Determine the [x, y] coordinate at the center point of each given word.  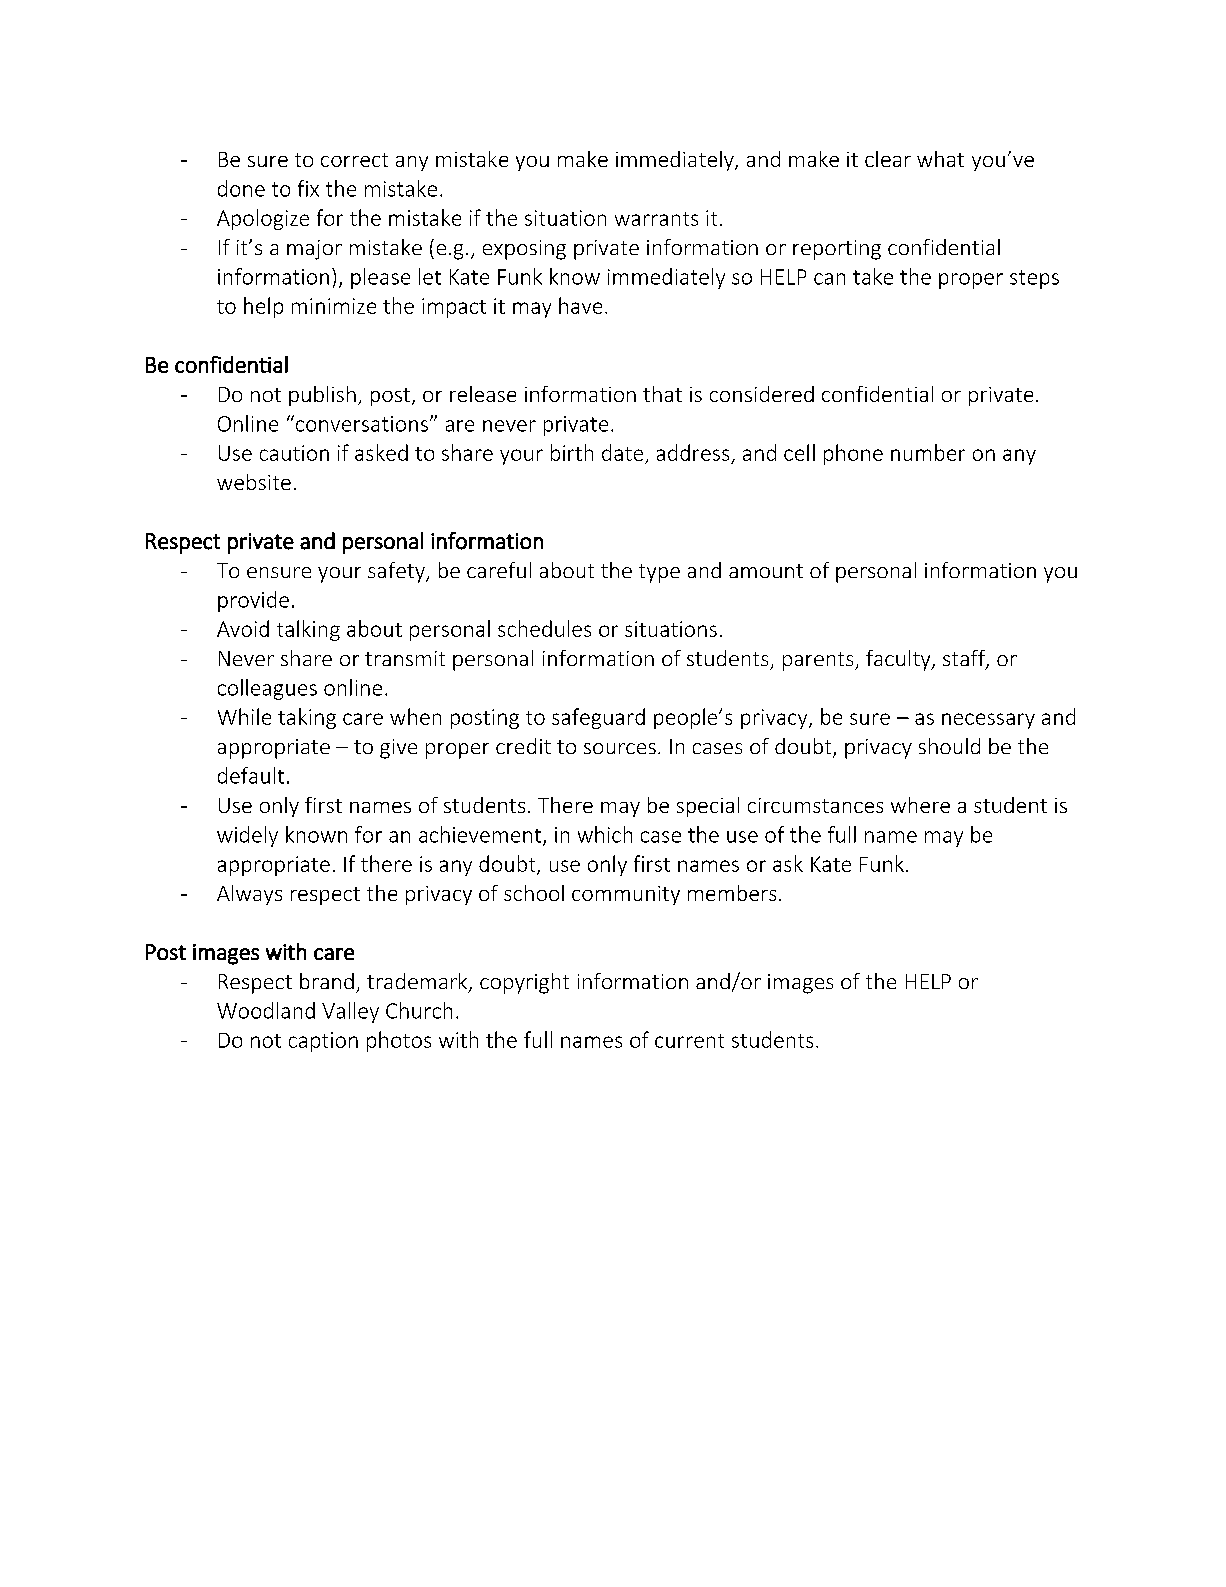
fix [308, 188]
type [659, 573]
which [605, 834]
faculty [899, 660]
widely [247, 836]
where [920, 805]
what [940, 159]
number [928, 452]
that [662, 394]
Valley [350, 1012]
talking [308, 630]
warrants [656, 219]
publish [322, 396]
